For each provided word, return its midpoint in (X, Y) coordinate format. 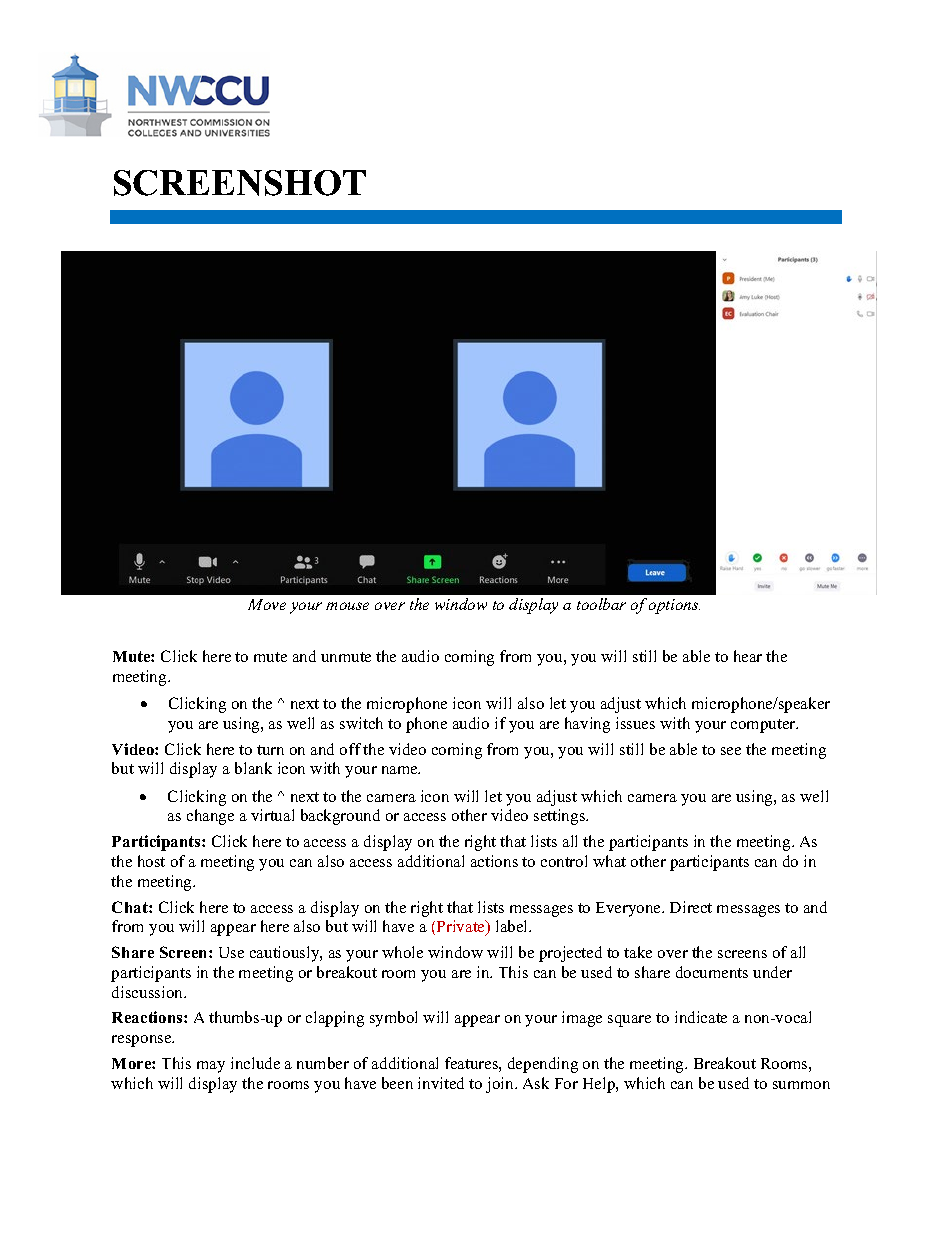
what (609, 861)
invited (441, 1083)
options (674, 606)
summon (801, 1085)
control (564, 861)
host (151, 861)
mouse (347, 606)
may (211, 1067)
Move (267, 604)
